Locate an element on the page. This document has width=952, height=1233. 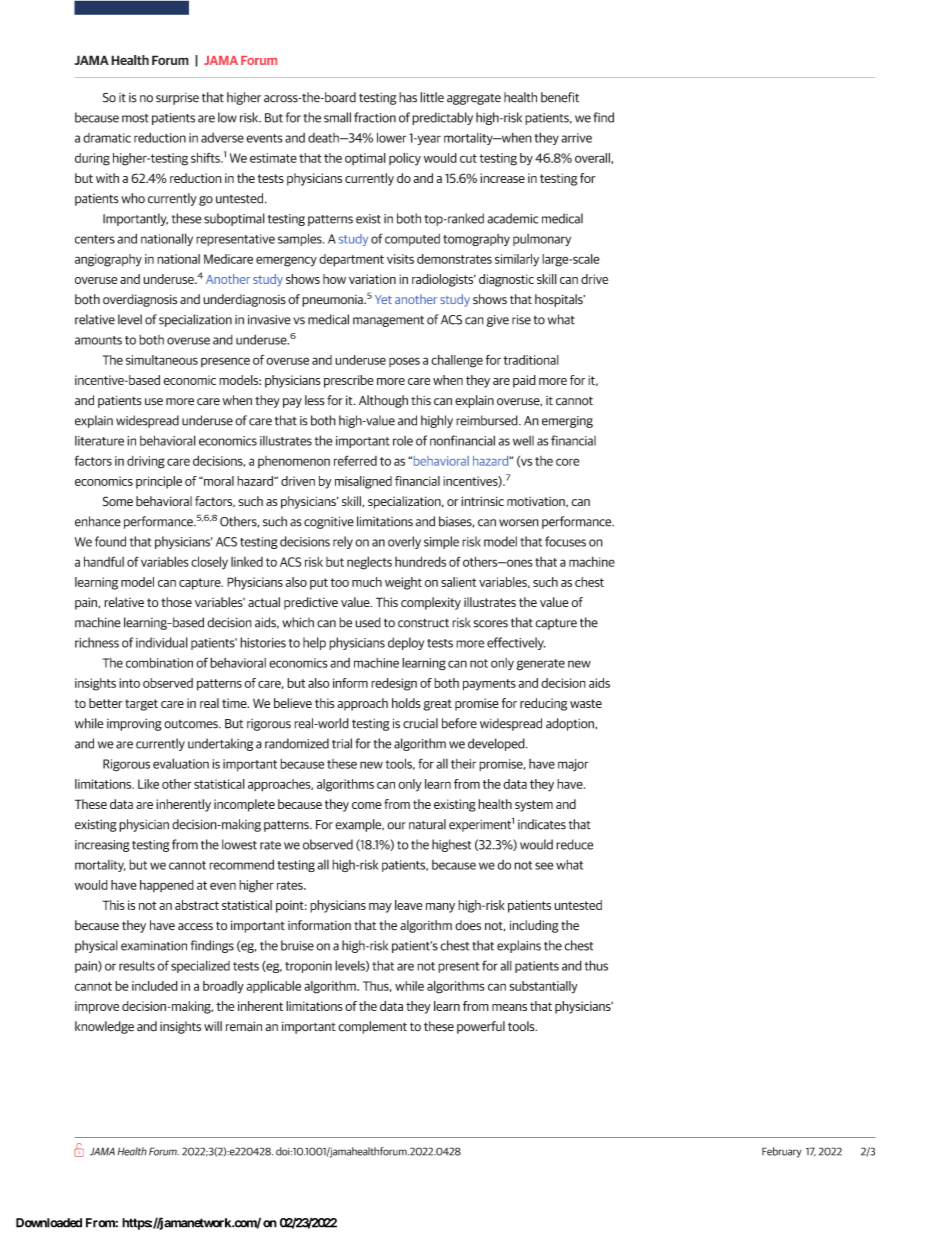
most is located at coordinates (135, 118).
